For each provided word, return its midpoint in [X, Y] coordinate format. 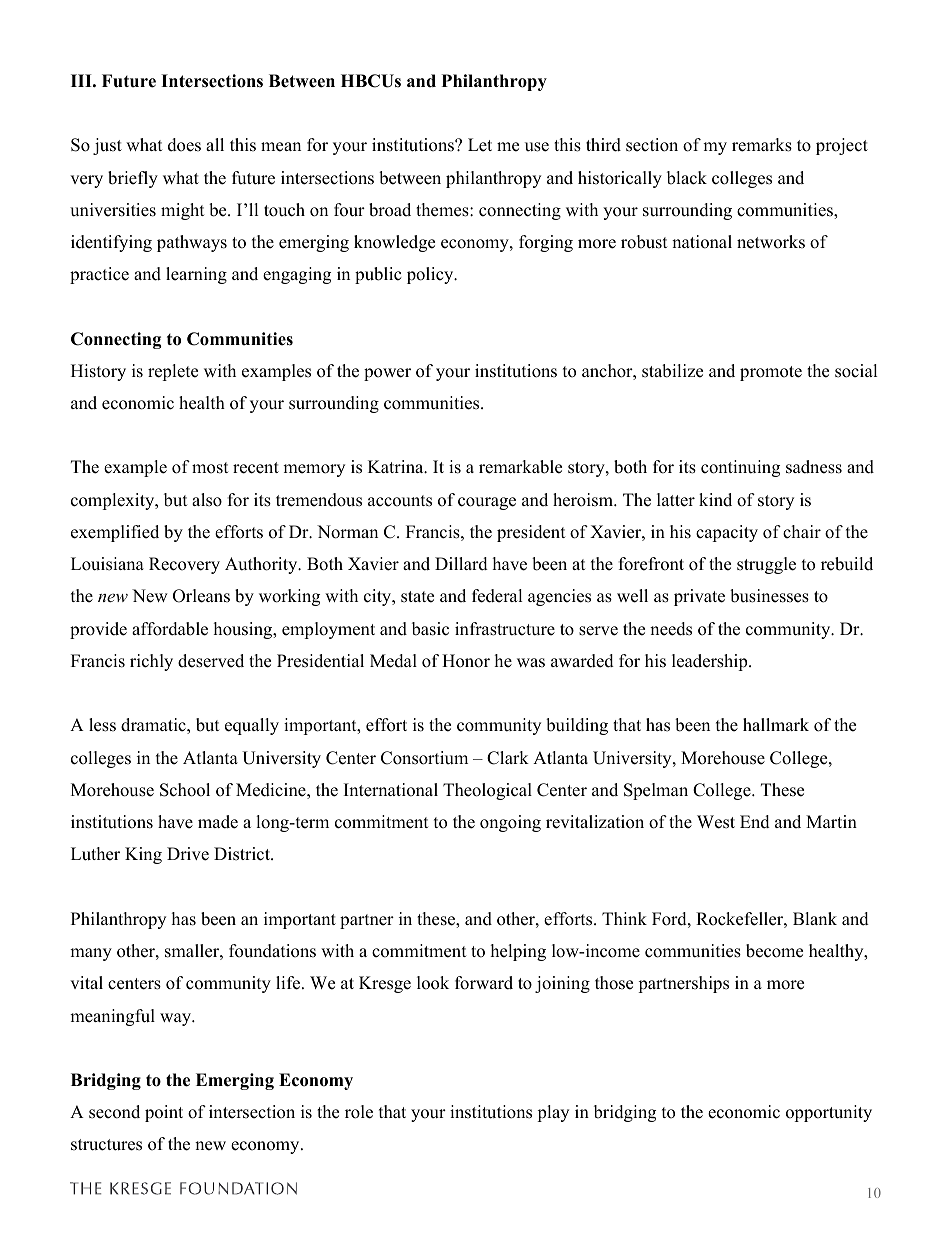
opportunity [829, 1113]
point [164, 1113]
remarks [762, 145]
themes [443, 210]
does [184, 145]
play [553, 1113]
